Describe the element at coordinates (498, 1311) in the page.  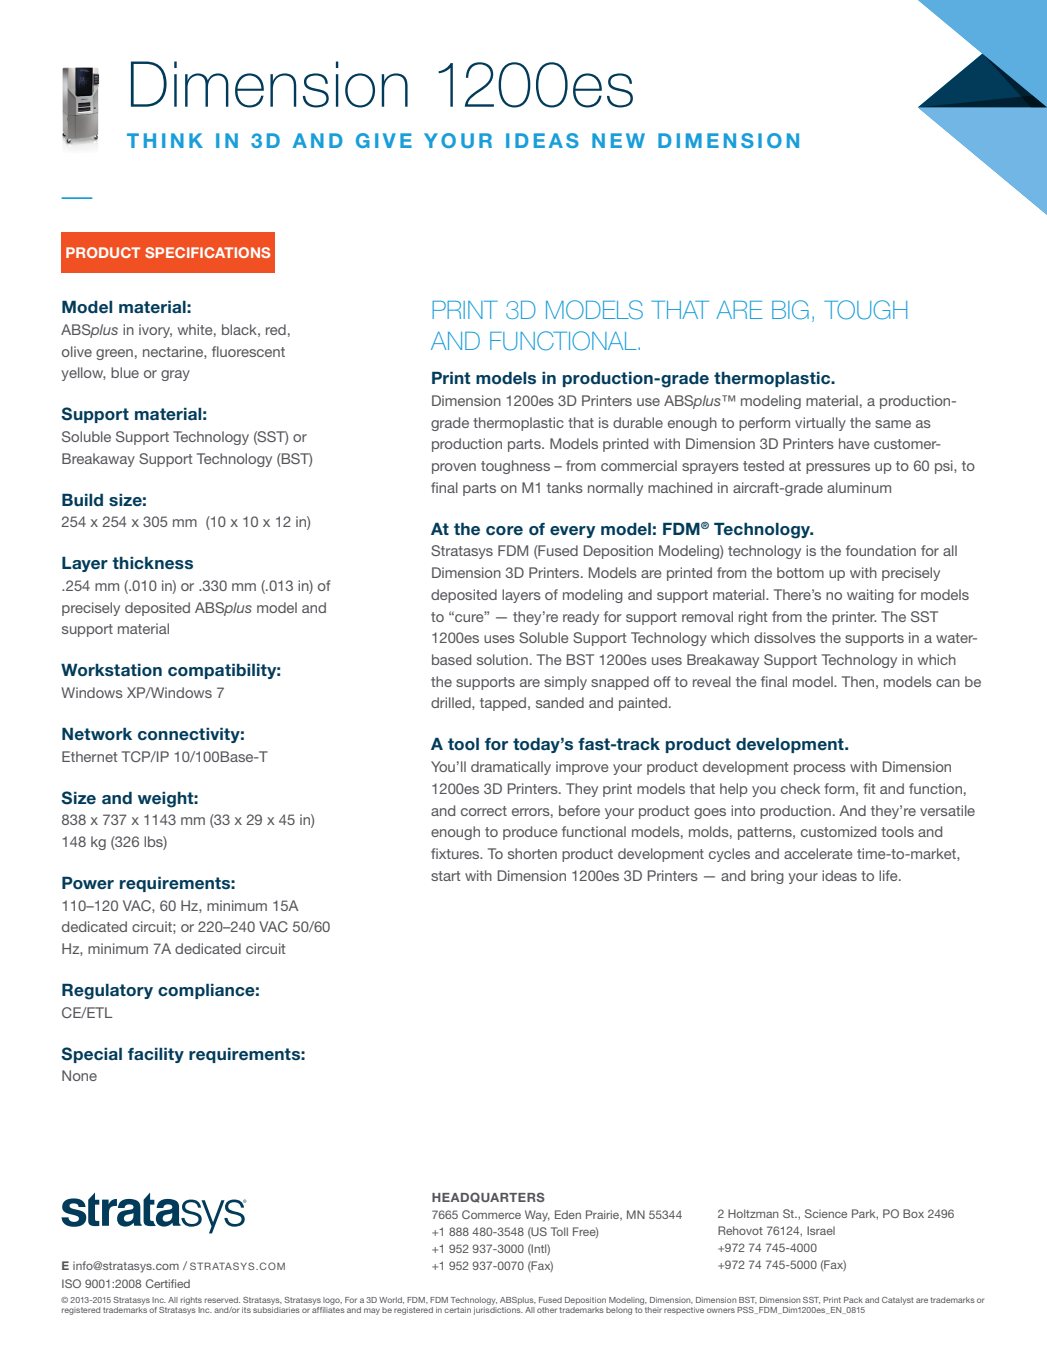
I see `jurisdictions` at that location.
